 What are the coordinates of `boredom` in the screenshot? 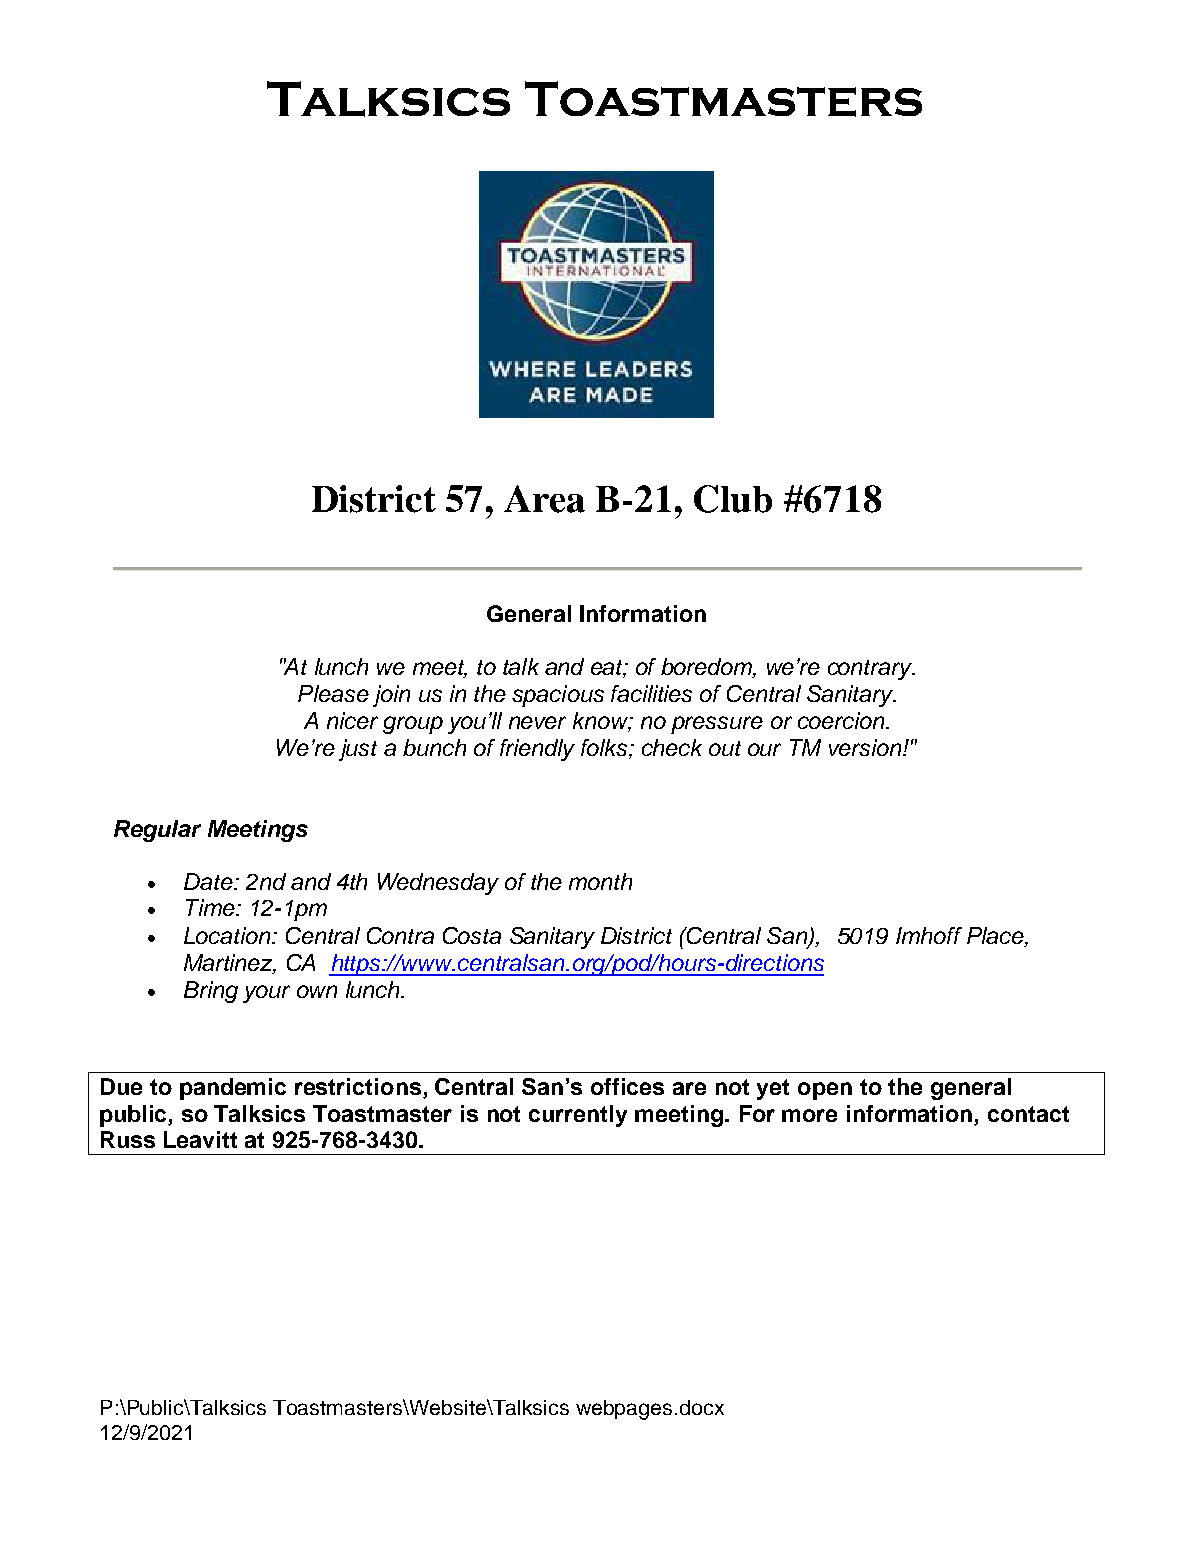 It's located at (707, 668).
